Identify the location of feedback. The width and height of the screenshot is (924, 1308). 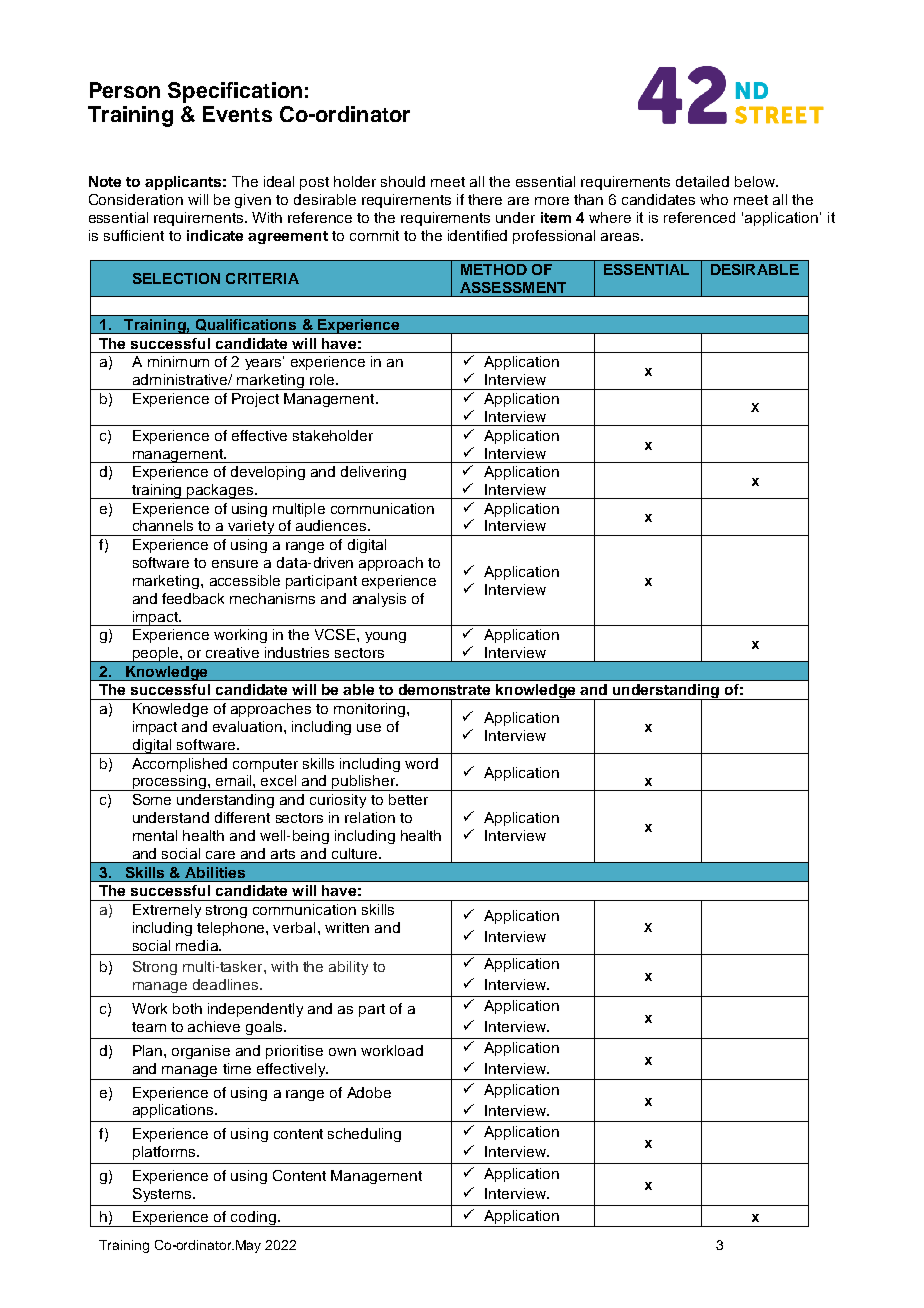
(193, 598).
